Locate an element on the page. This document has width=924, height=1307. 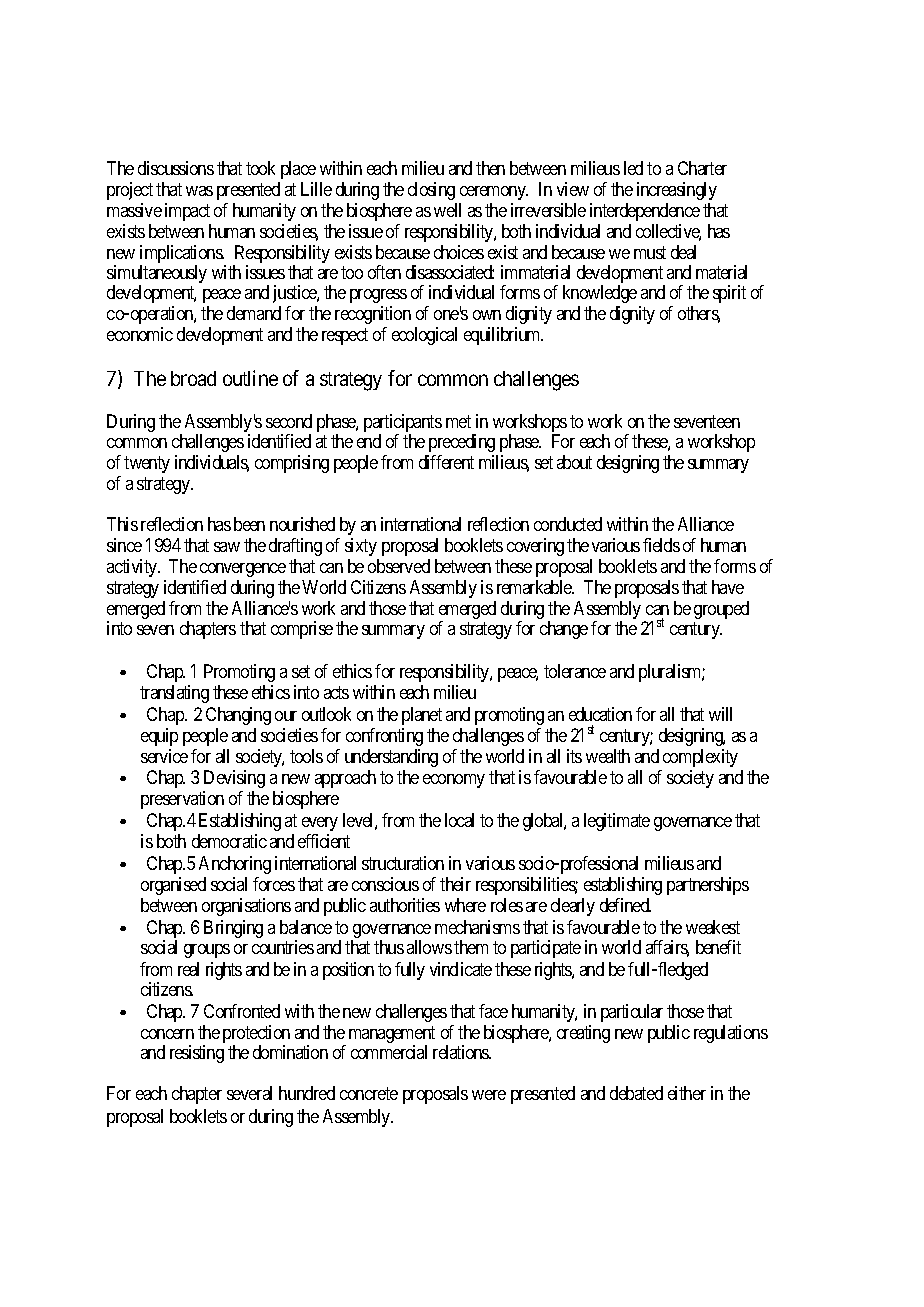
increasingly is located at coordinates (677, 191).
